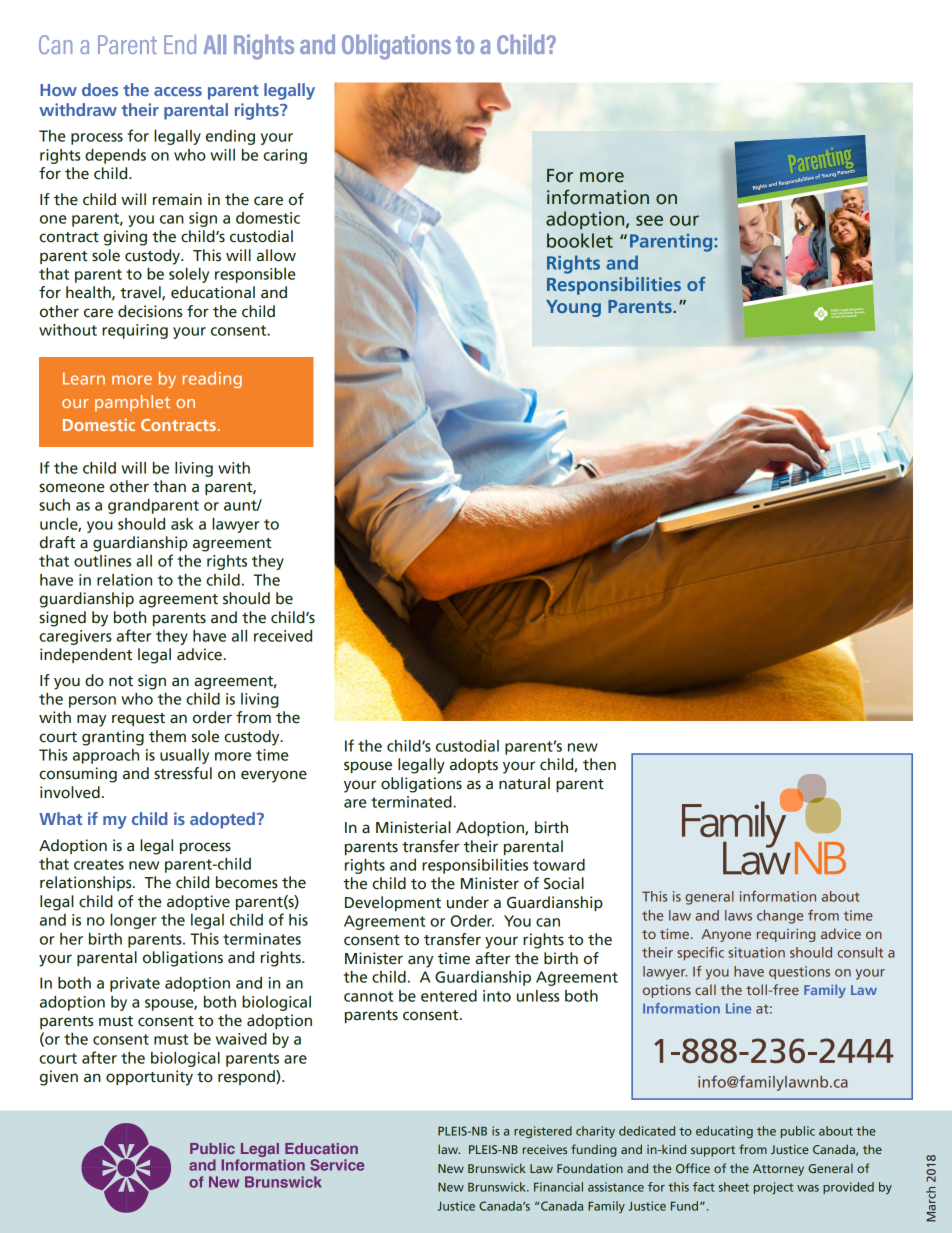  Describe the element at coordinates (285, 156) in the image. I see `caring` at that location.
